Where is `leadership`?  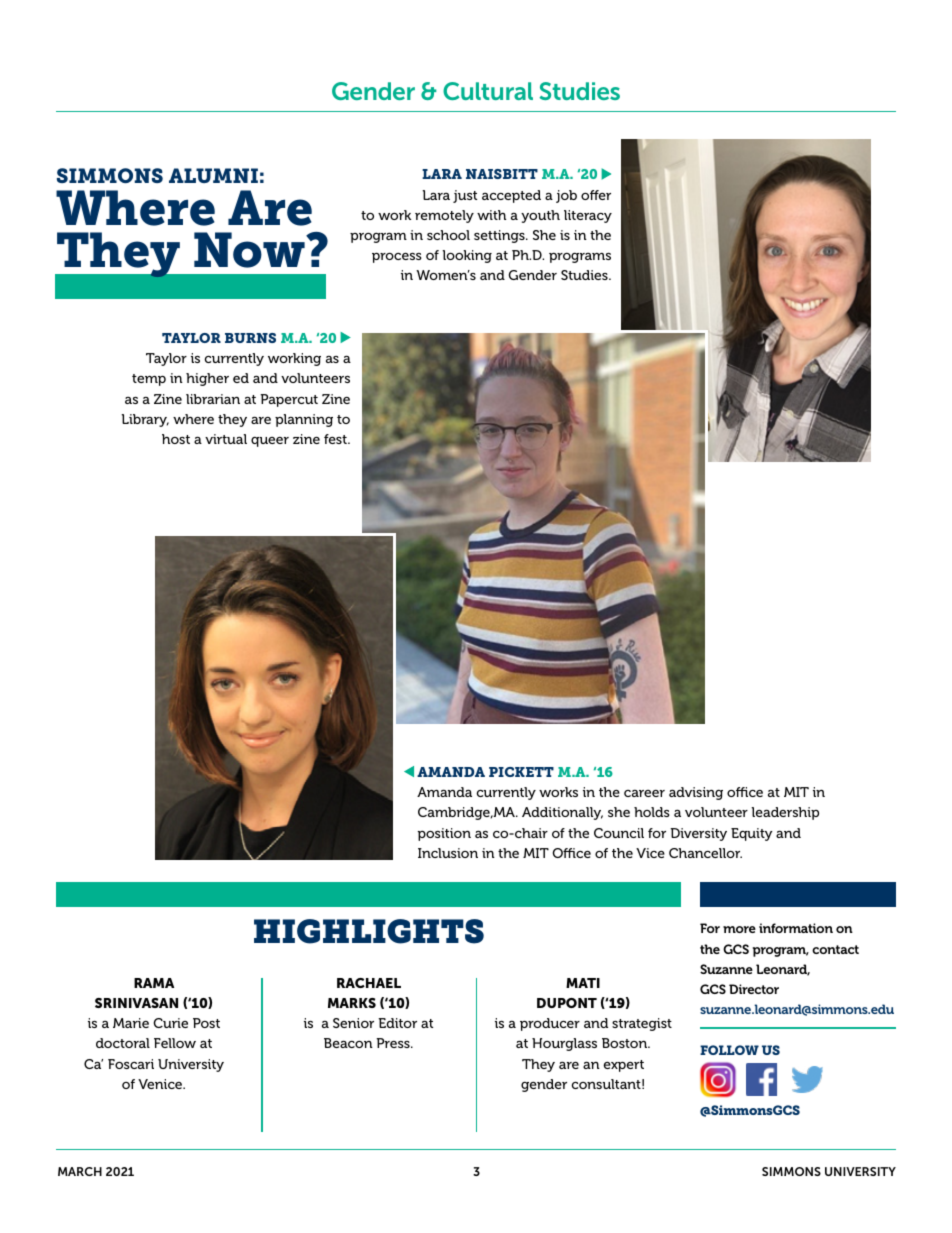 leadership is located at coordinates (785, 813).
